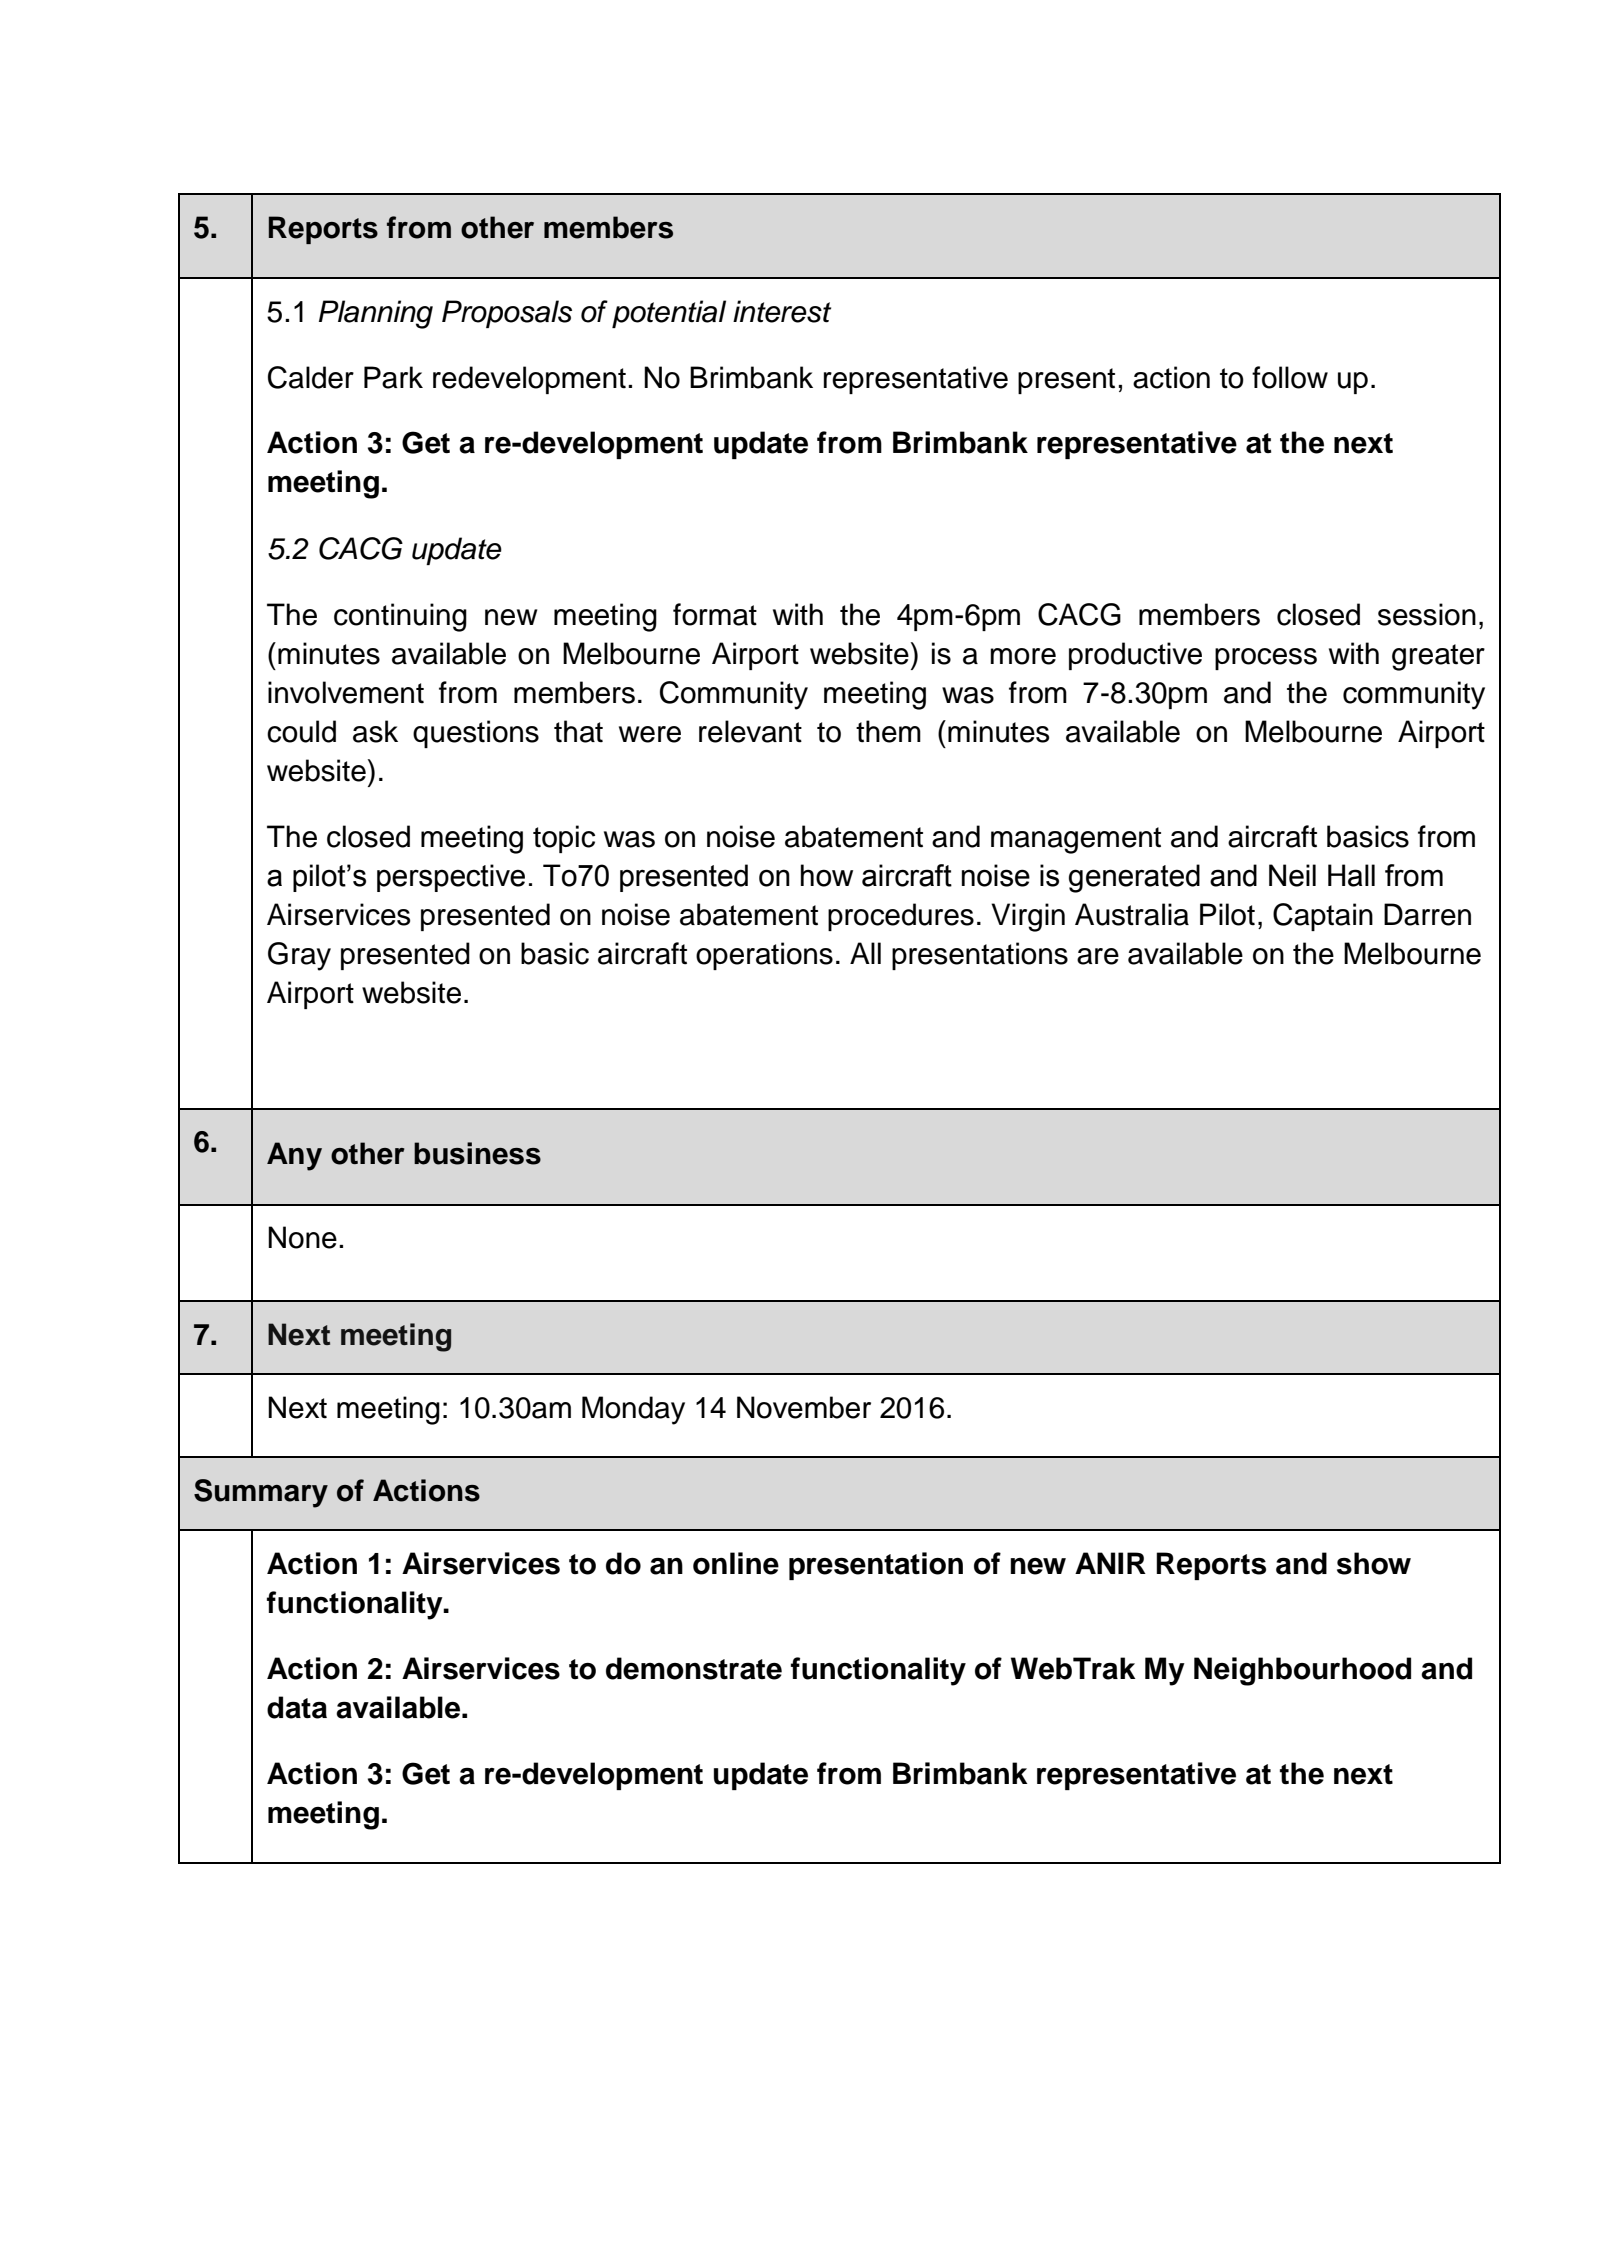 Image resolution: width=1599 pixels, height=2262 pixels. What do you see at coordinates (393, 377) in the document?
I see `Park` at bounding box center [393, 377].
